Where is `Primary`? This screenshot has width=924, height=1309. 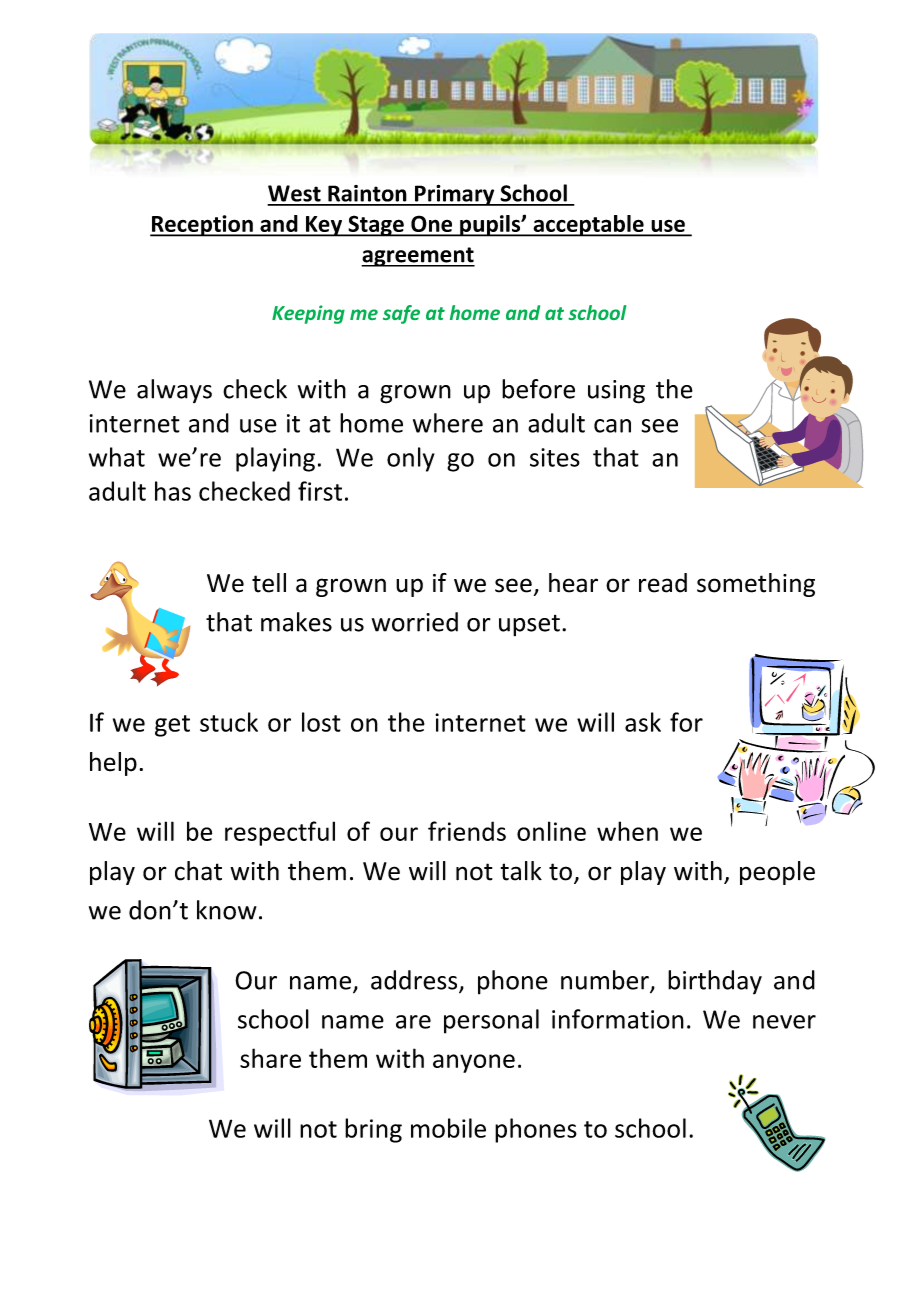
Primary is located at coordinates (454, 195).
